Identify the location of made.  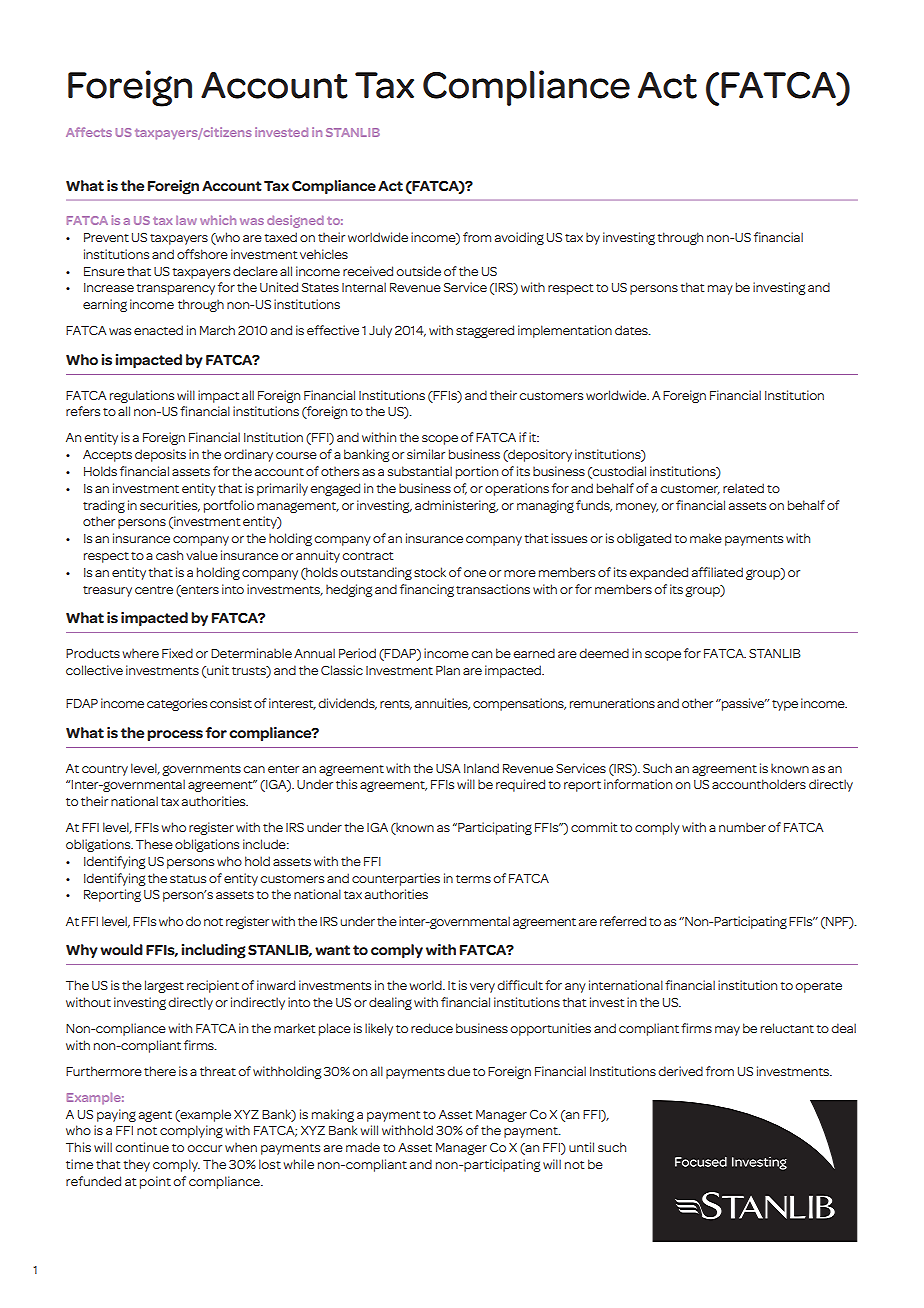
(363, 1147).
